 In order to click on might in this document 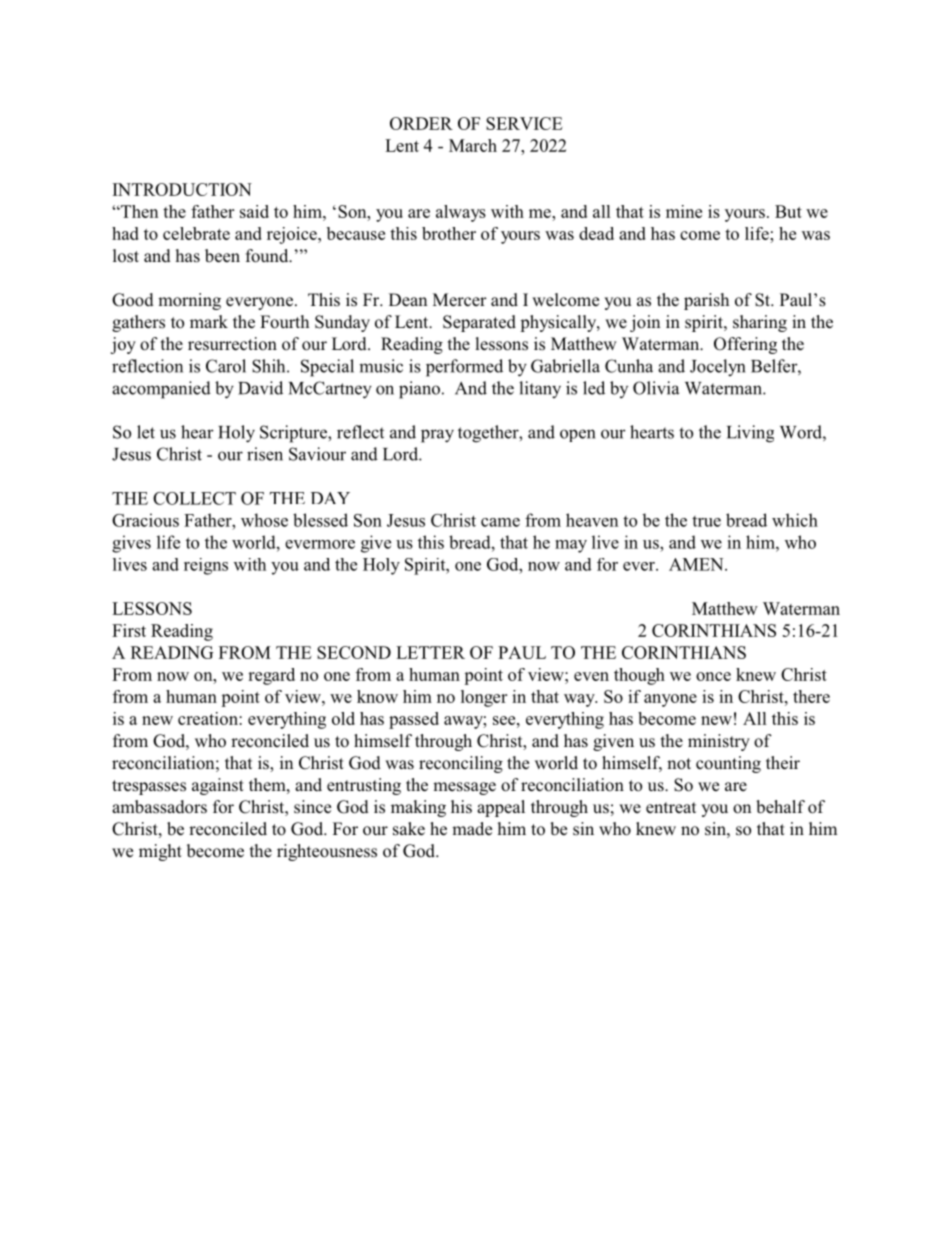, I will do `click(160, 852)`.
